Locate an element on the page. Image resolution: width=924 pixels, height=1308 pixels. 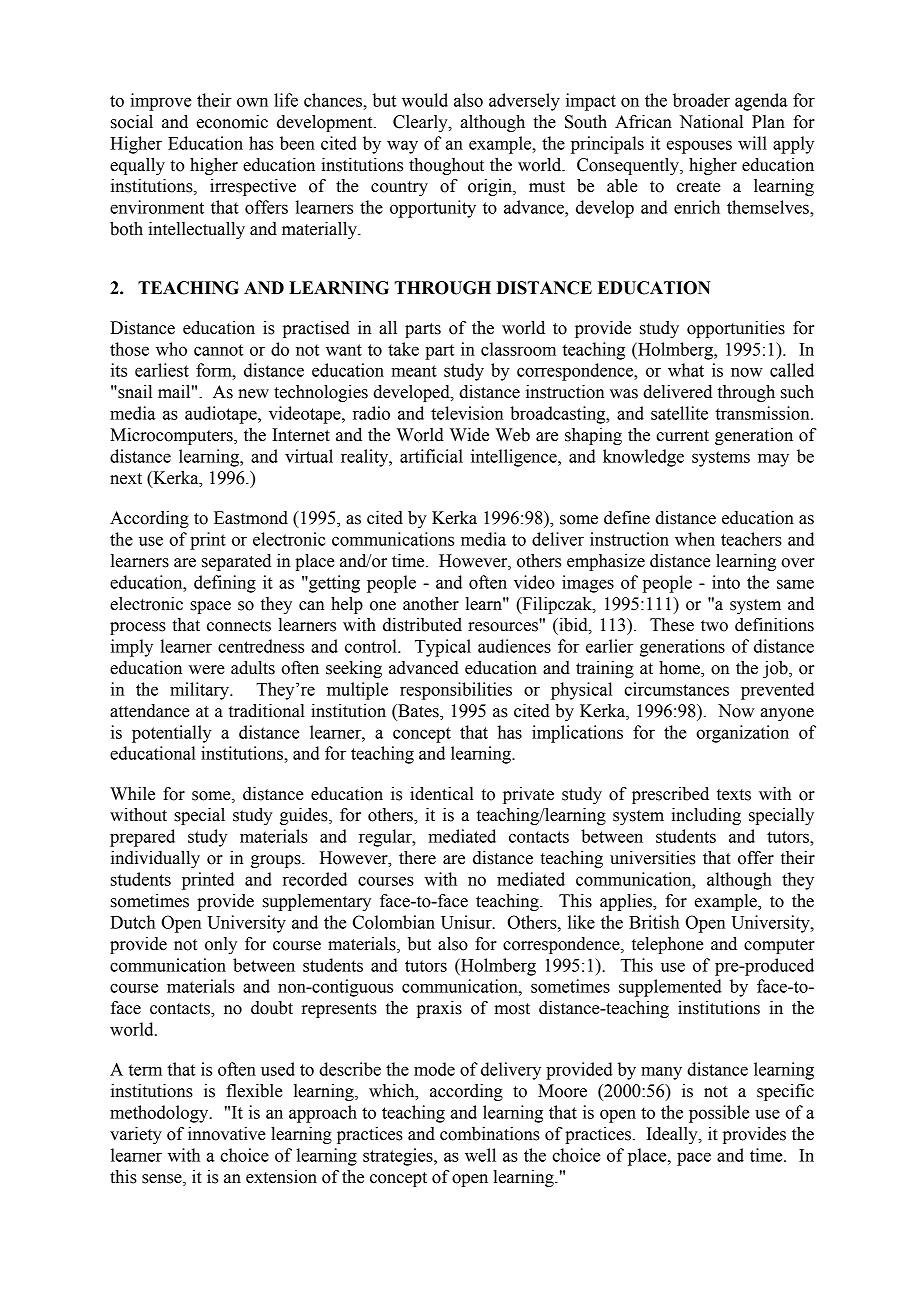
including is located at coordinates (706, 816).
